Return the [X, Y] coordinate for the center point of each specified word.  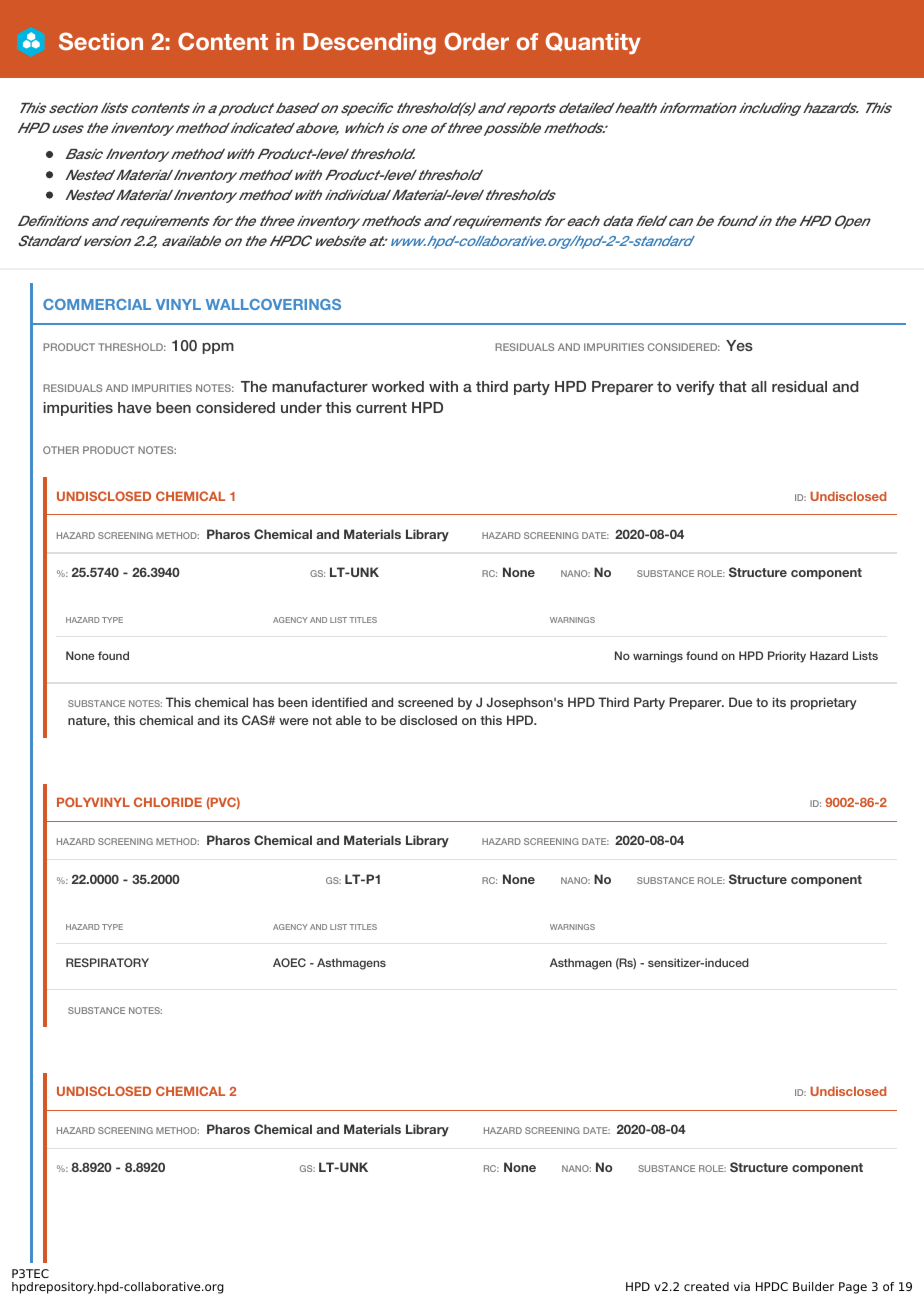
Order [477, 41]
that [733, 386]
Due [740, 702]
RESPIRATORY [107, 962]
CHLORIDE [168, 802]
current [381, 407]
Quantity [593, 43]
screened [425, 702]
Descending [369, 44]
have [134, 407]
